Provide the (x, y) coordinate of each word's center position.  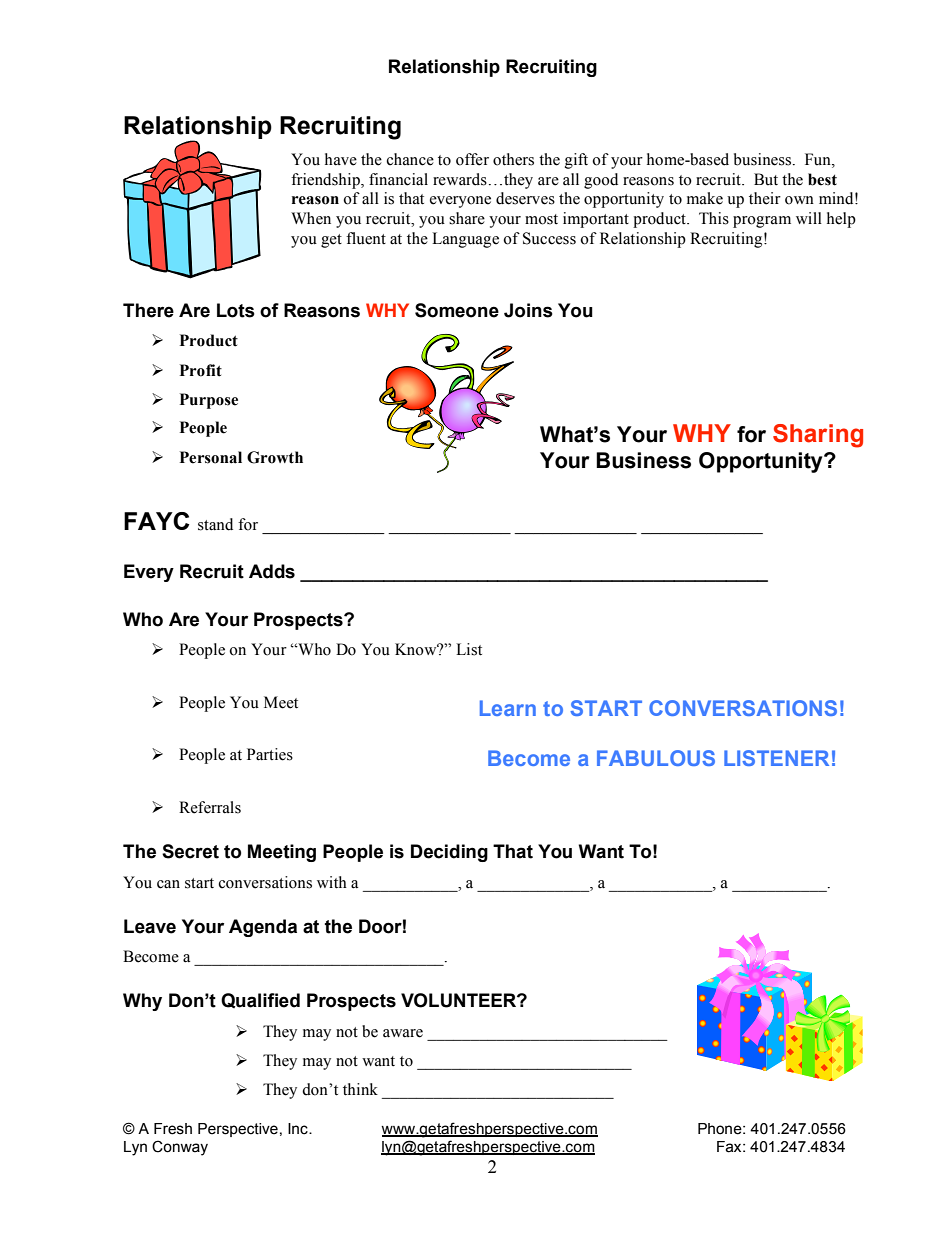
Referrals (210, 807)
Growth (275, 457)
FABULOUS (656, 758)
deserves (525, 198)
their (765, 198)
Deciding (449, 853)
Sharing (818, 436)
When (311, 218)
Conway (180, 1148)
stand (215, 524)
